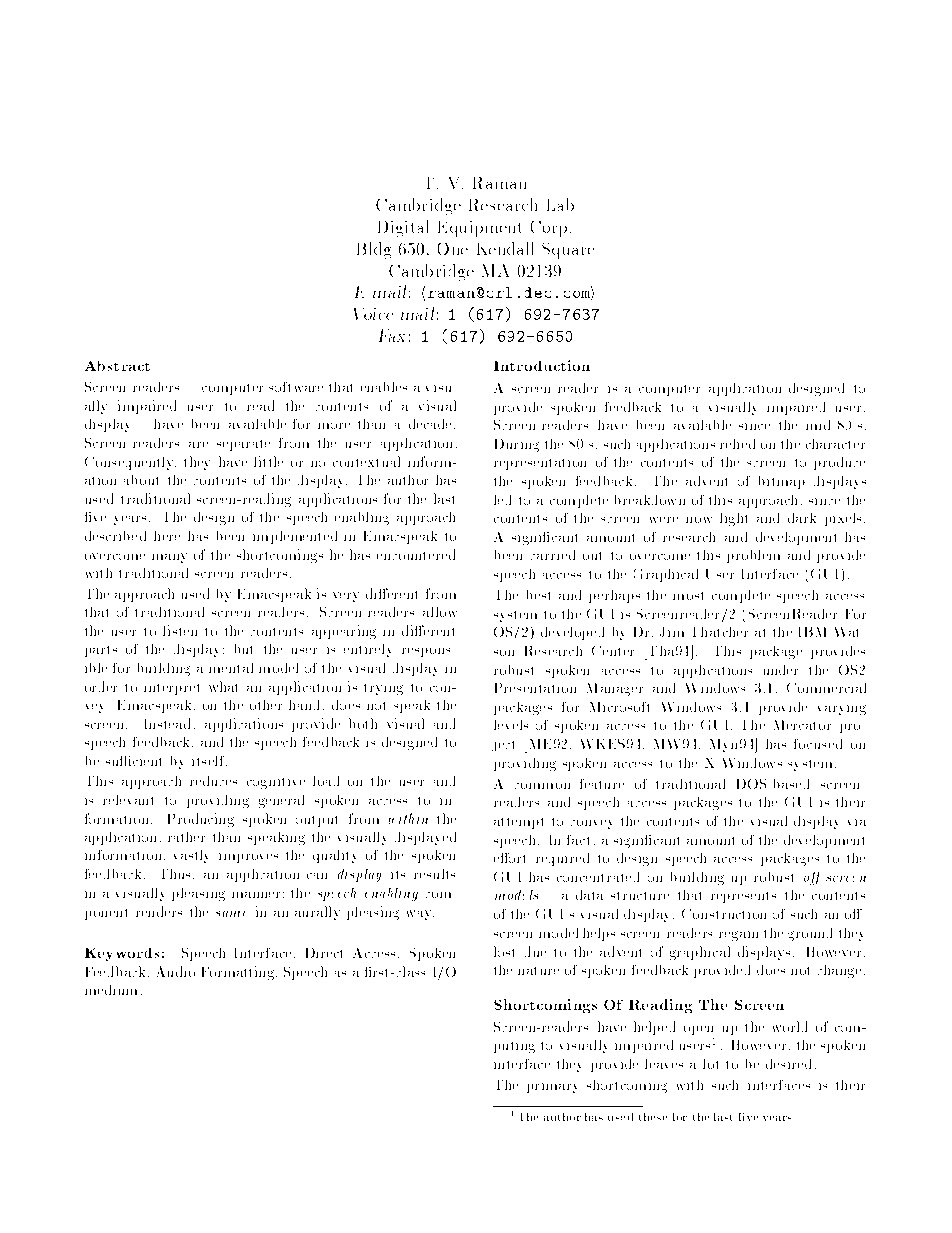 The height and width of the page is (1233, 952). Describe the element at coordinates (505, 248) in the page. I see `Kendall` at that location.
